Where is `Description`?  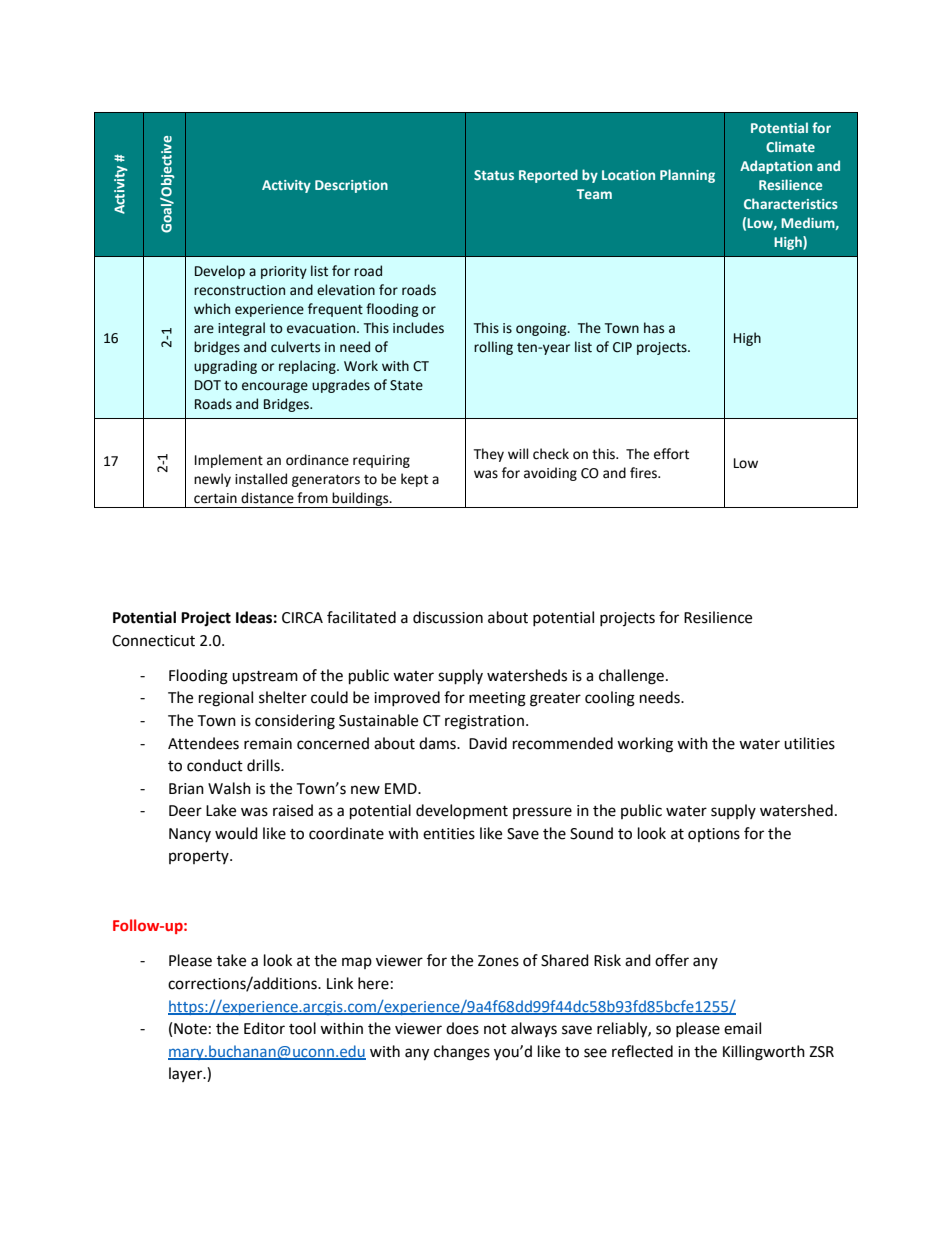 Description is located at coordinates (351, 186).
